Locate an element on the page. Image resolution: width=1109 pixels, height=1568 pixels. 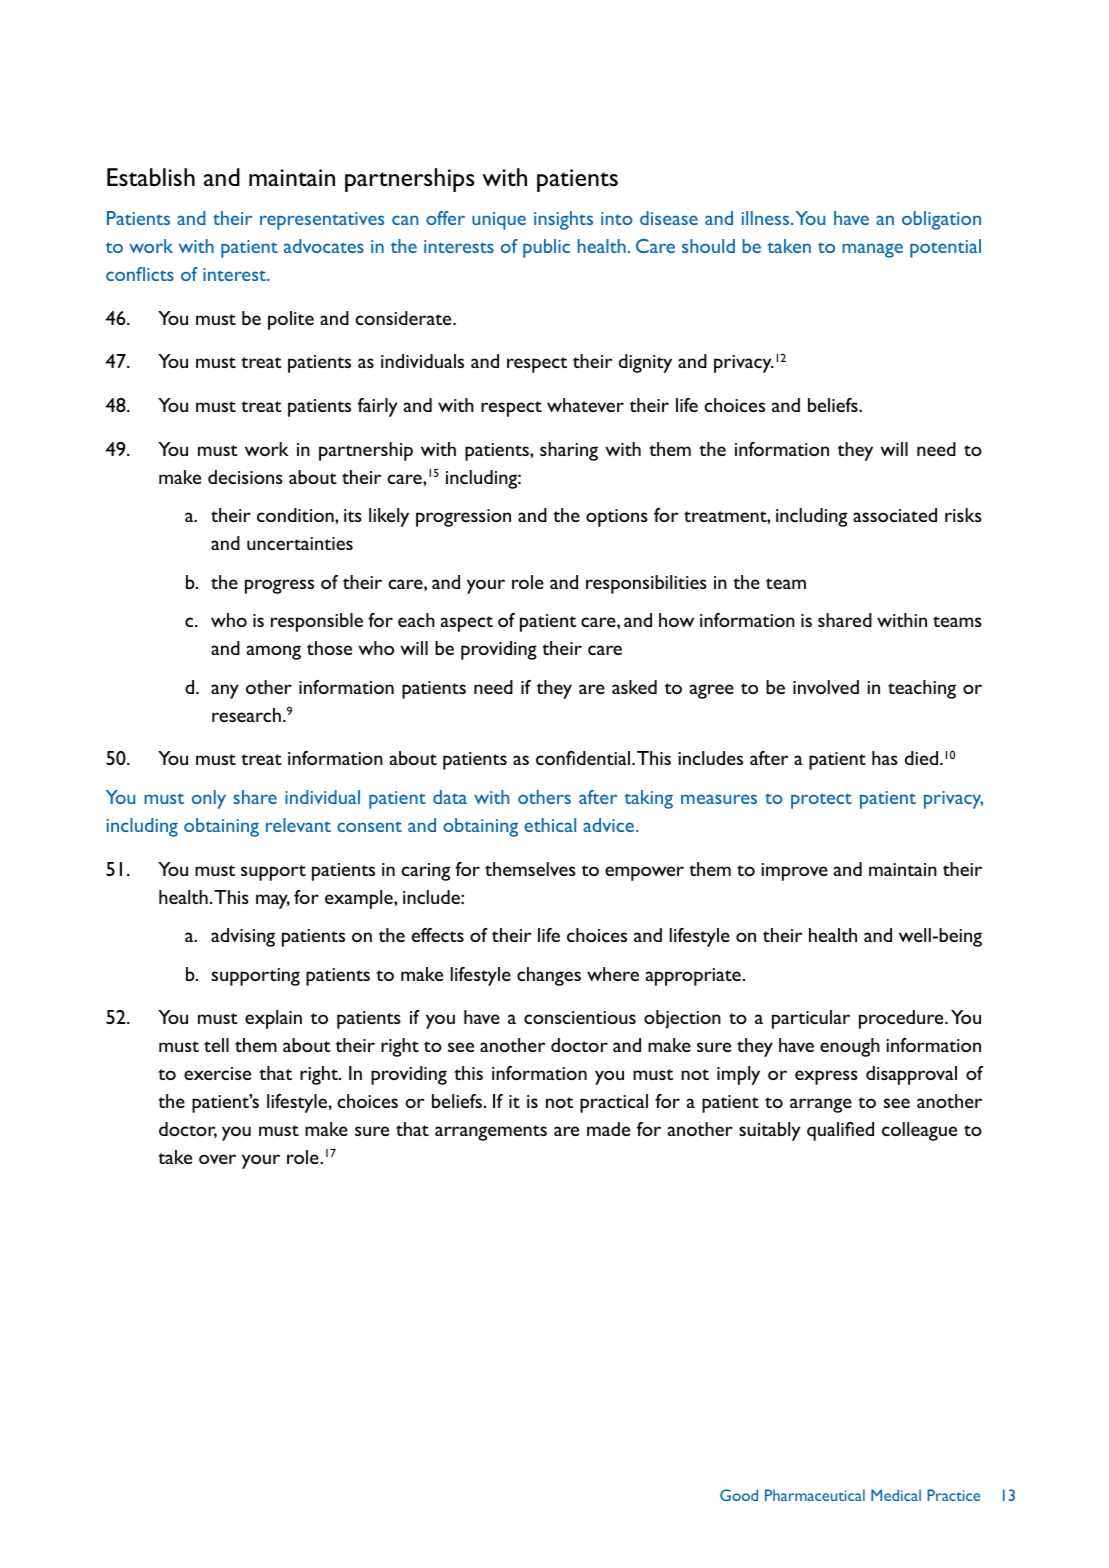
manage is located at coordinates (873, 250).
